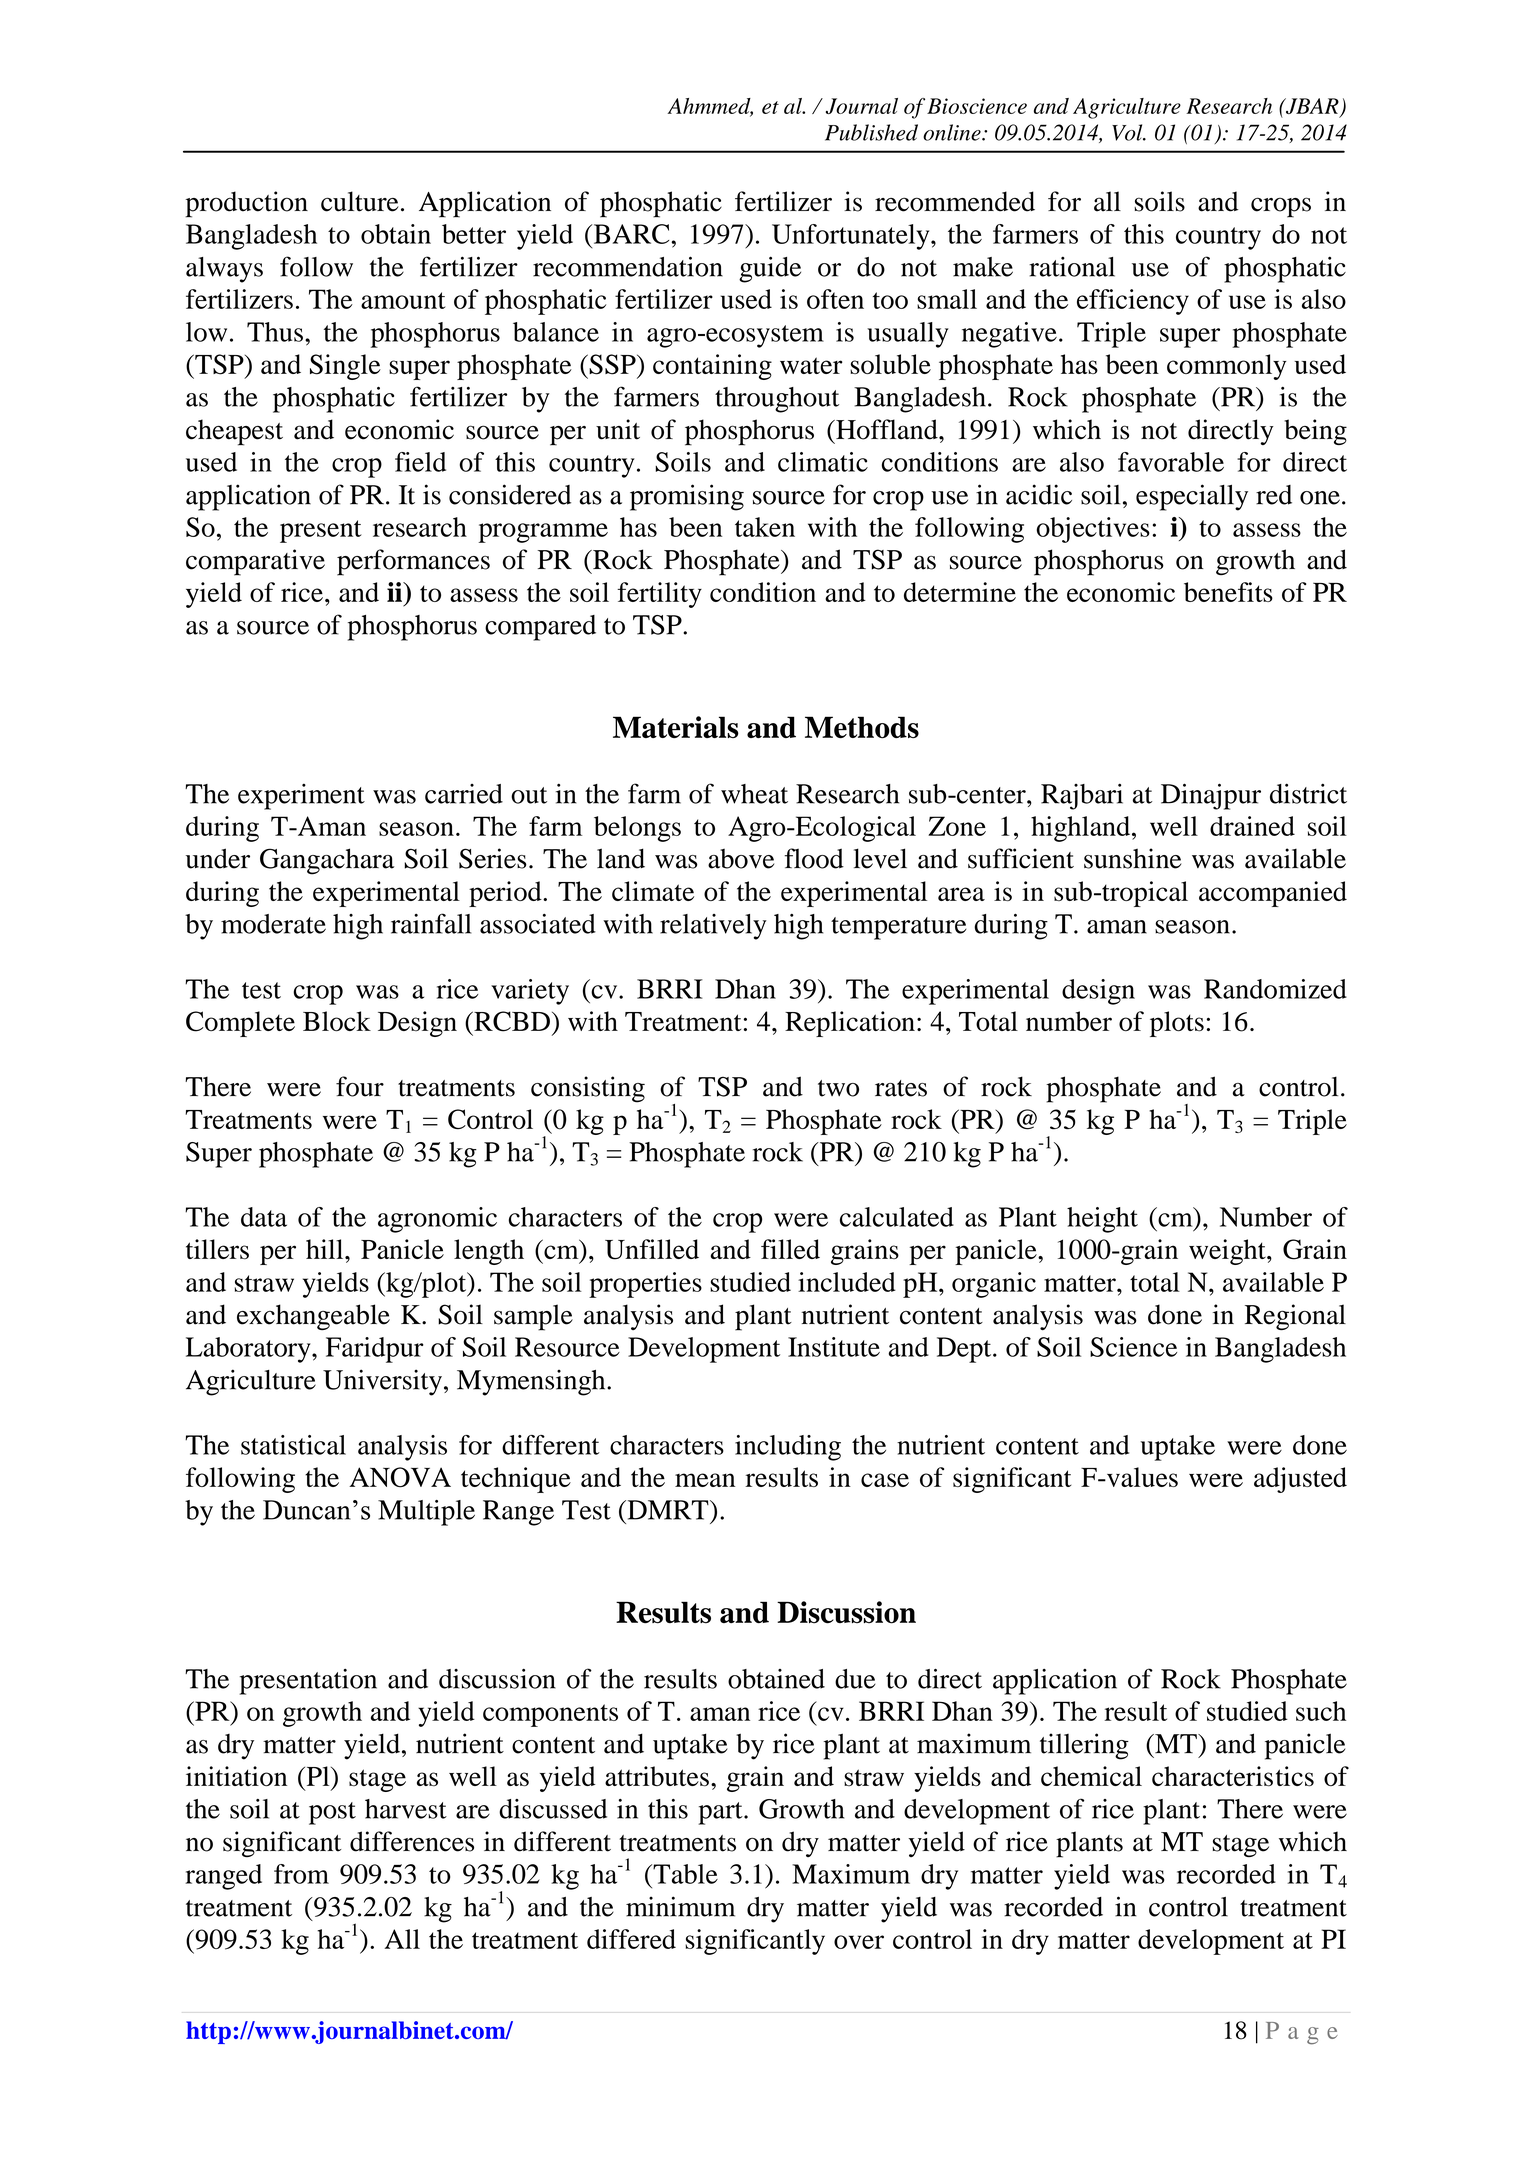 Image resolution: width=1532 pixels, height=2167 pixels. What do you see at coordinates (337, 1021) in the screenshot?
I see `Block` at bounding box center [337, 1021].
